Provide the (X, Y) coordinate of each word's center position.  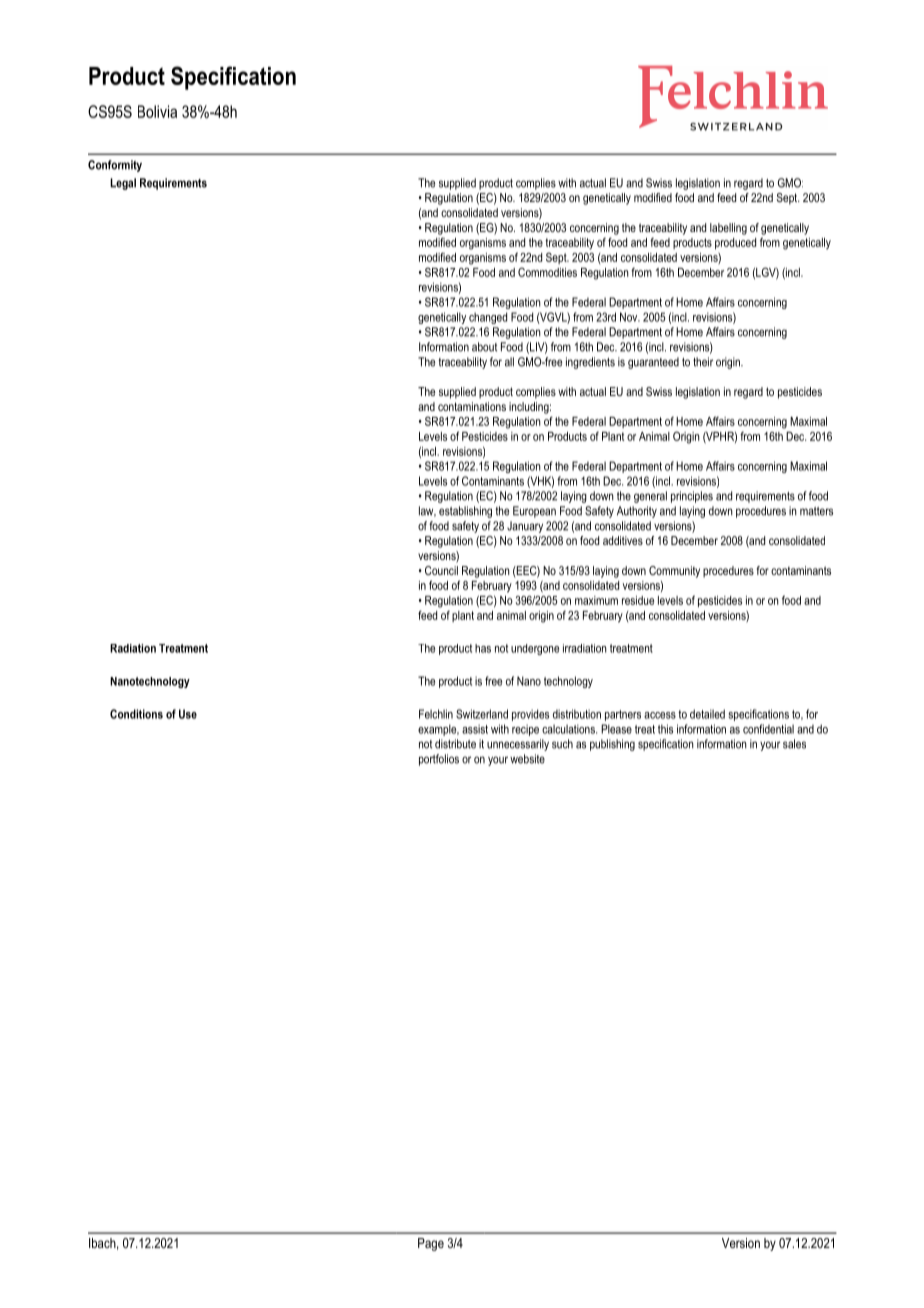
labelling (728, 229)
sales (794, 744)
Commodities (547, 272)
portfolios (439, 760)
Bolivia (157, 111)
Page (431, 1244)
